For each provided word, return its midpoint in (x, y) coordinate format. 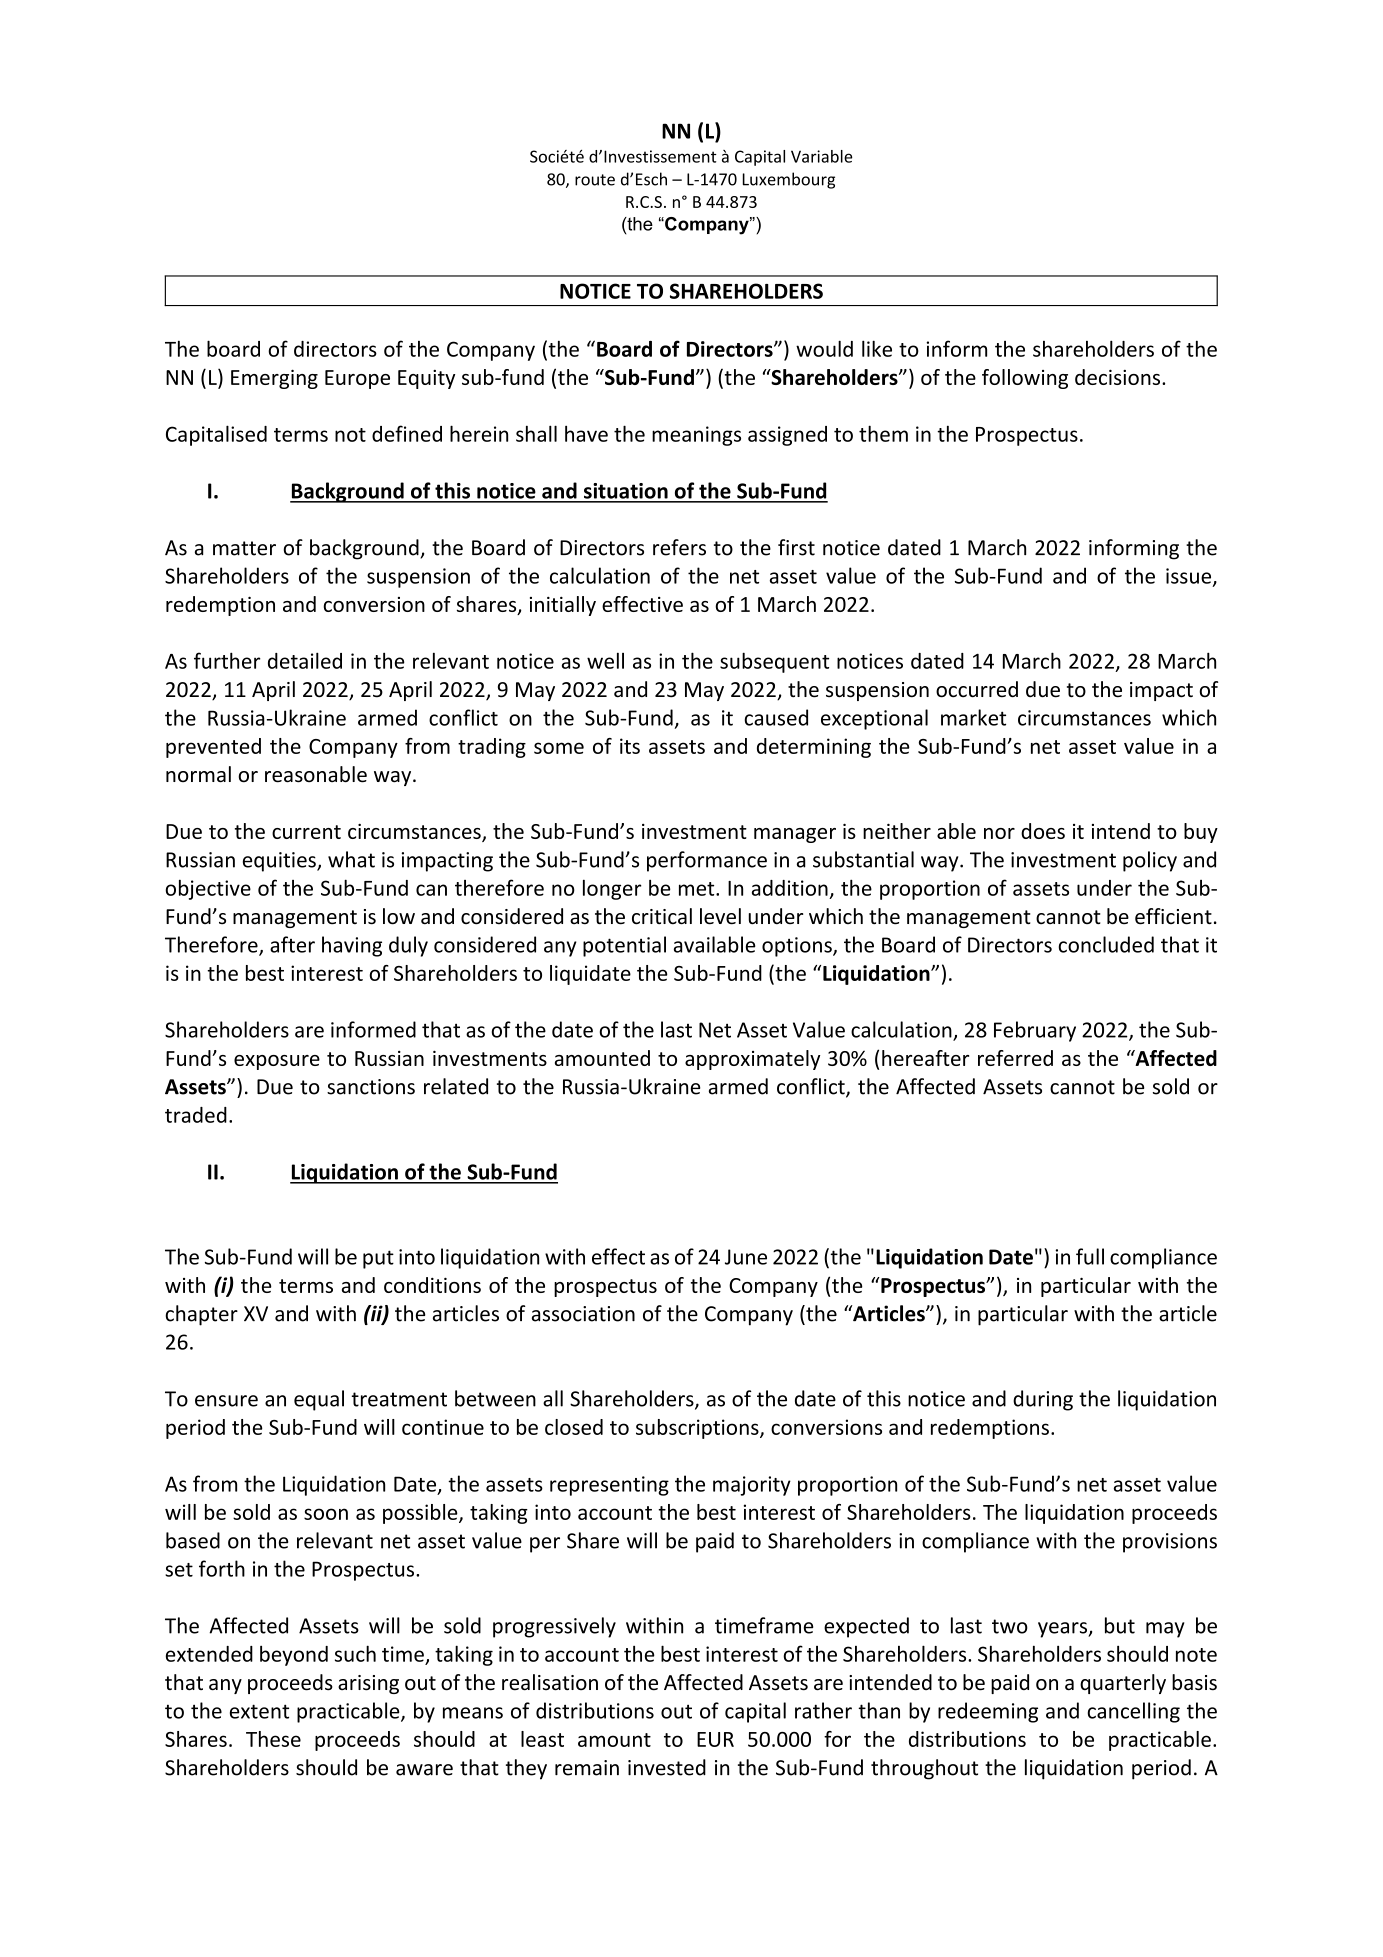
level (720, 916)
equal (319, 1400)
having (352, 946)
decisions (1119, 377)
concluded (1106, 944)
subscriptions (698, 1429)
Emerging (274, 379)
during (1043, 1400)
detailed (305, 660)
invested (667, 1767)
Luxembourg (788, 180)
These (273, 1739)
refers (679, 547)
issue (1190, 577)
